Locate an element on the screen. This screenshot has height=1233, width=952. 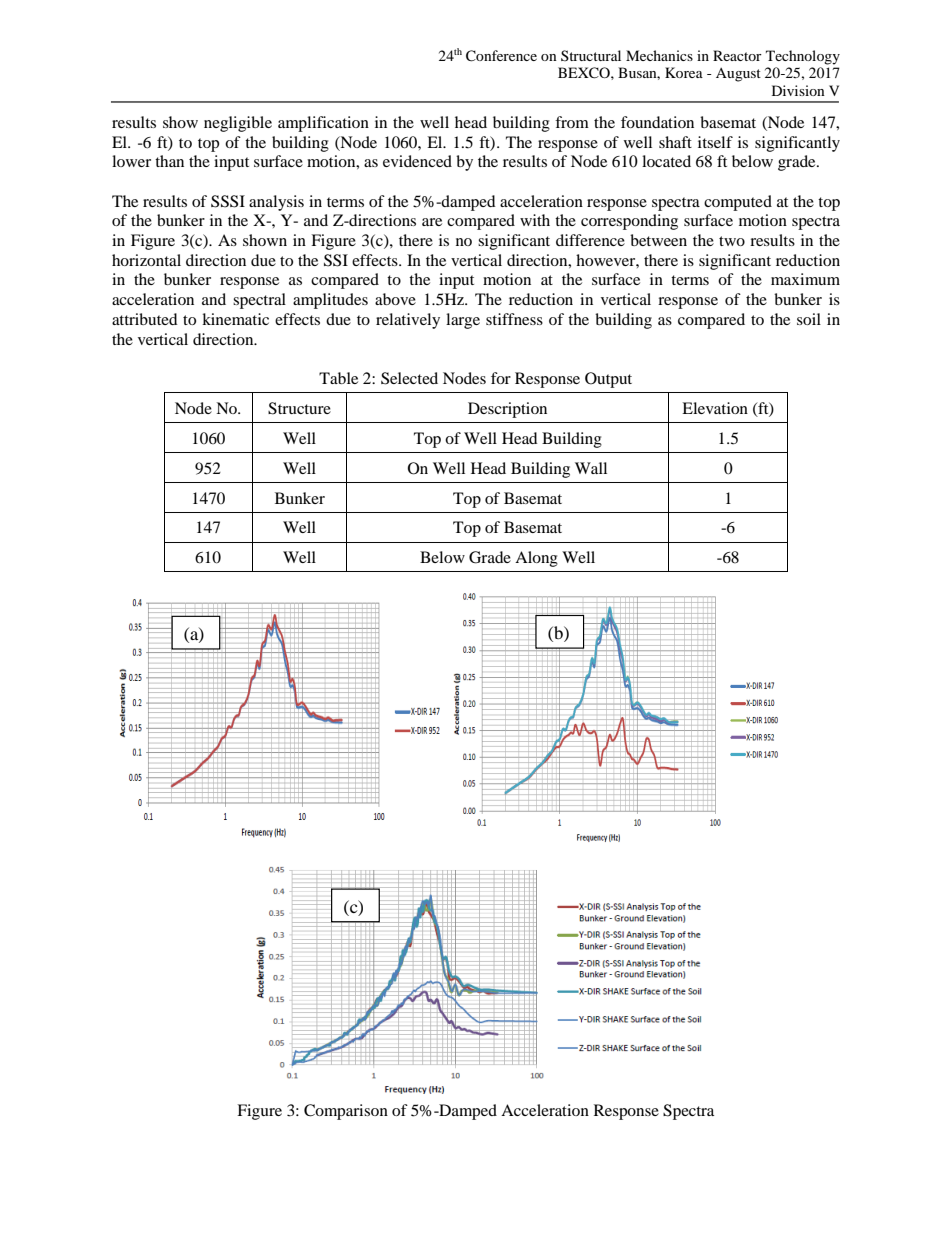
for is located at coordinates (501, 378).
